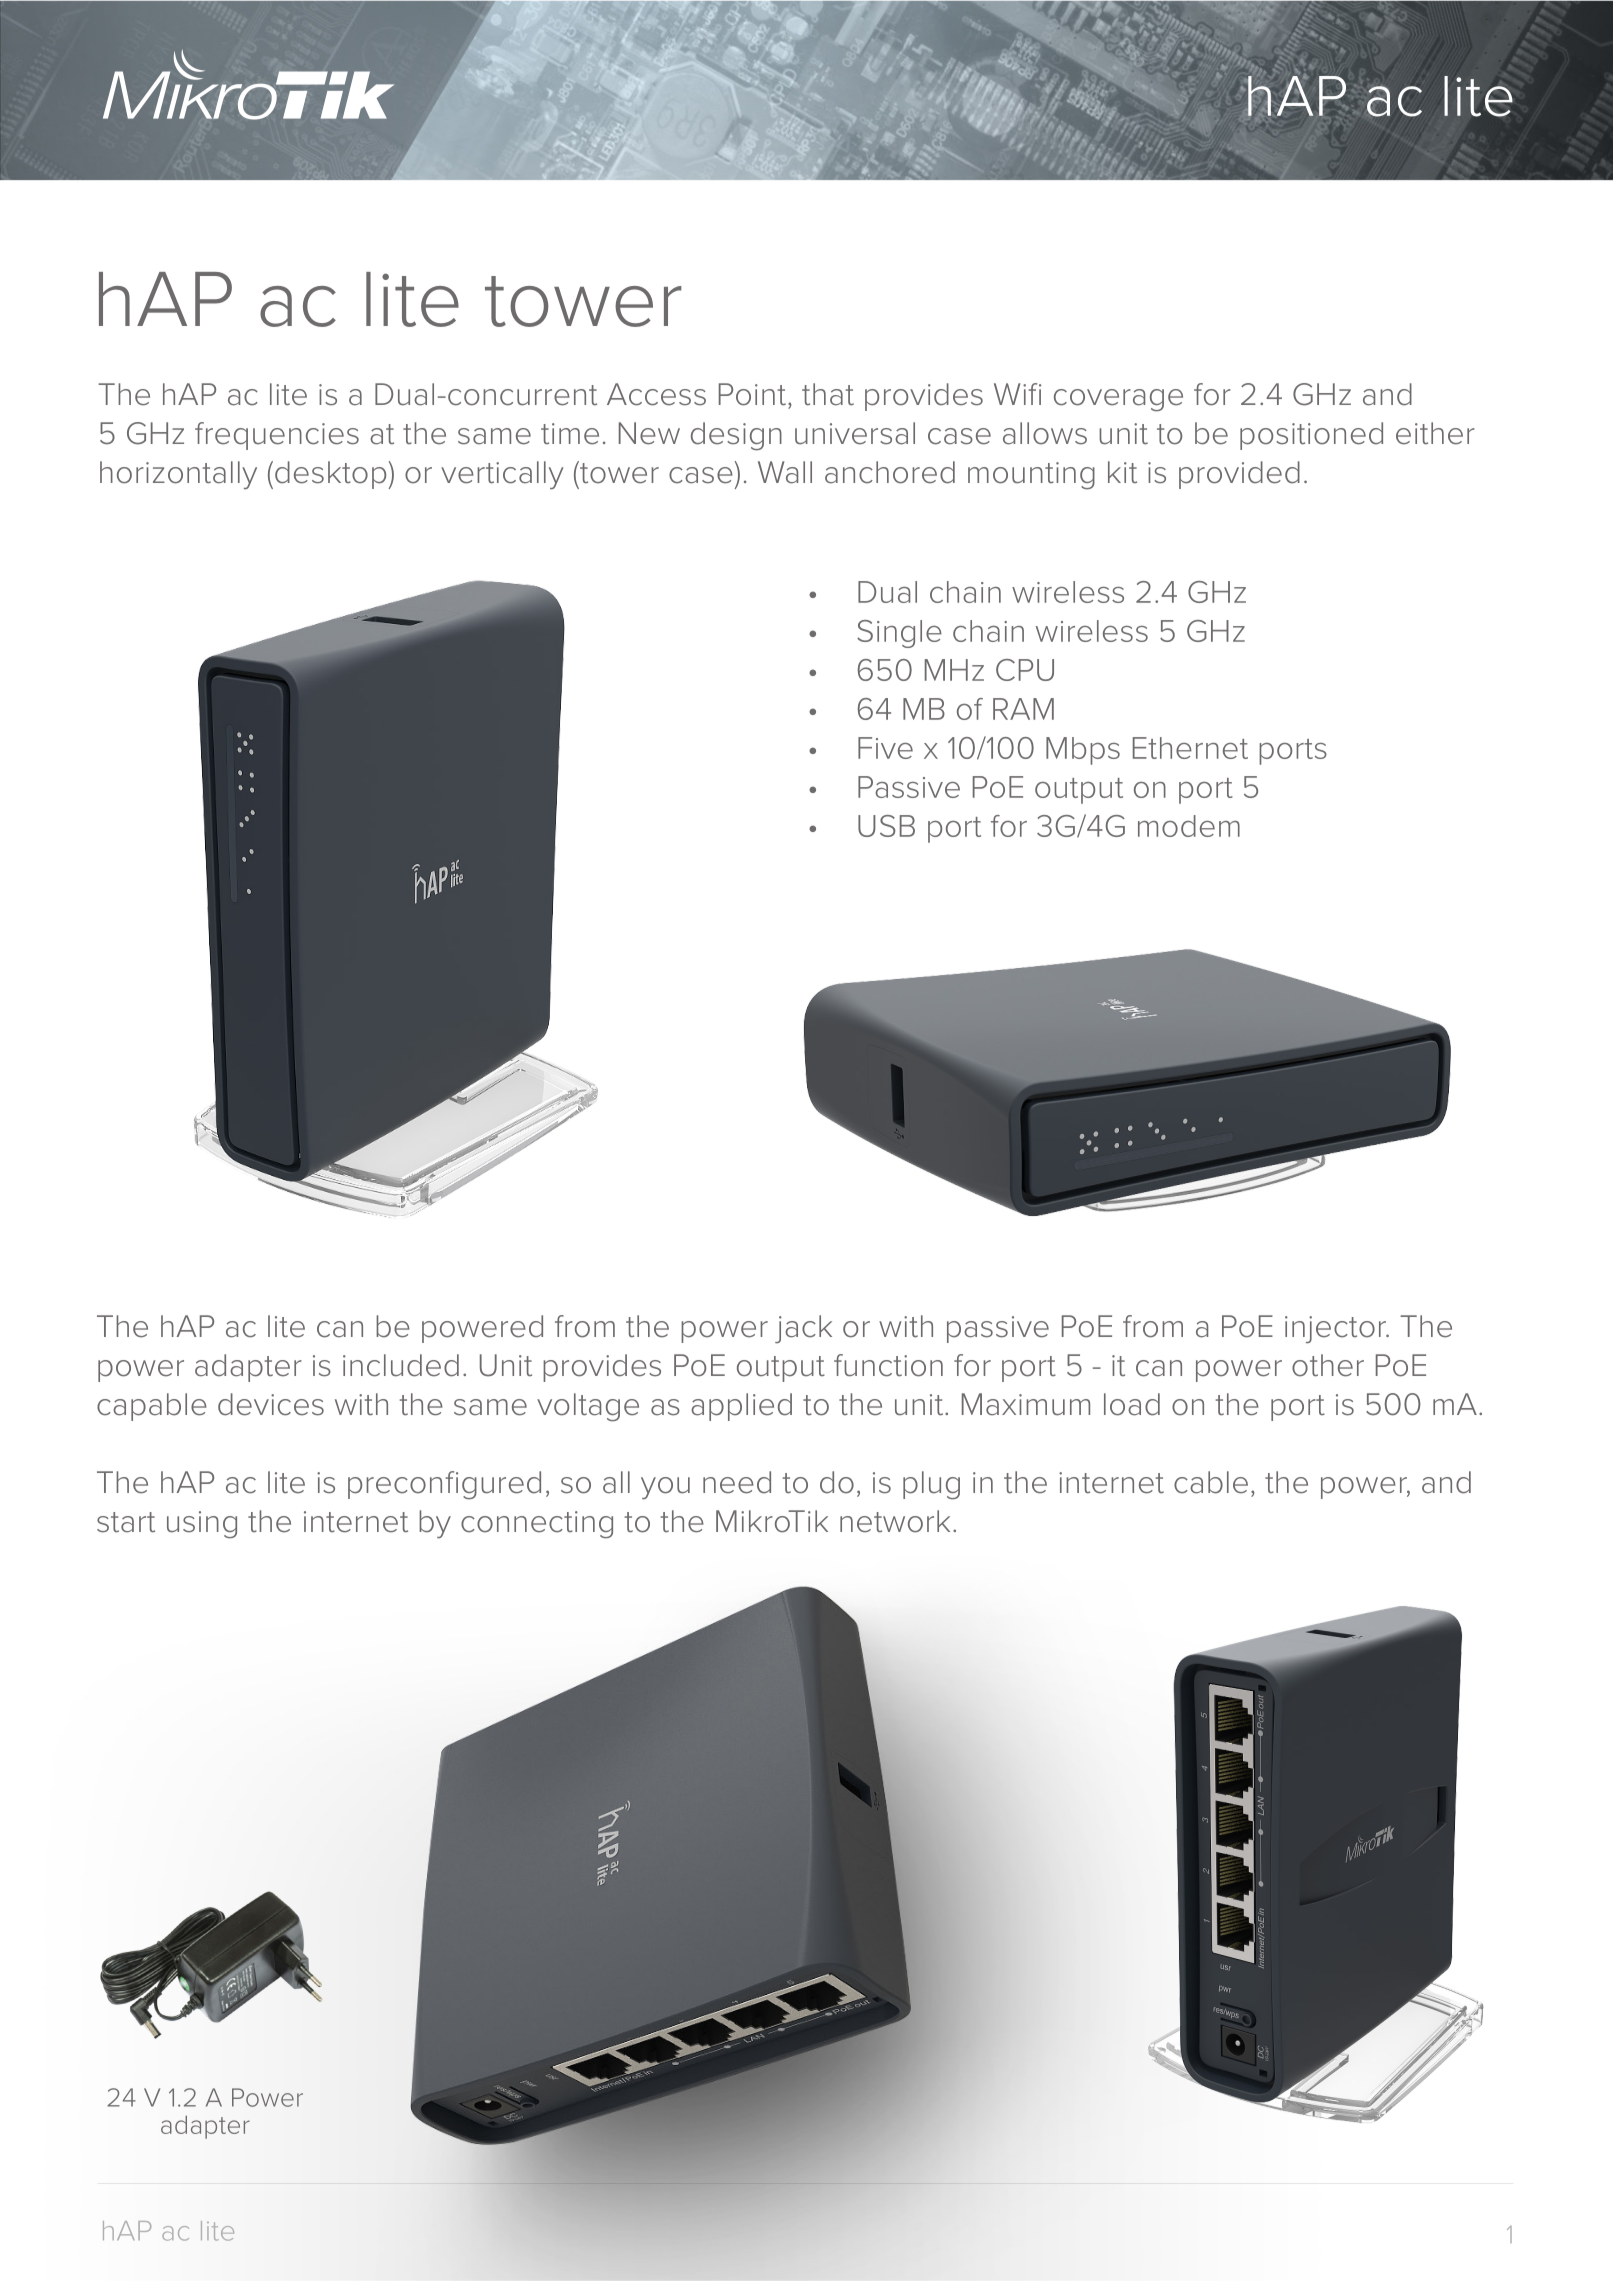  Describe the element at coordinates (803, 1329) in the image. I see `jack` at that location.
